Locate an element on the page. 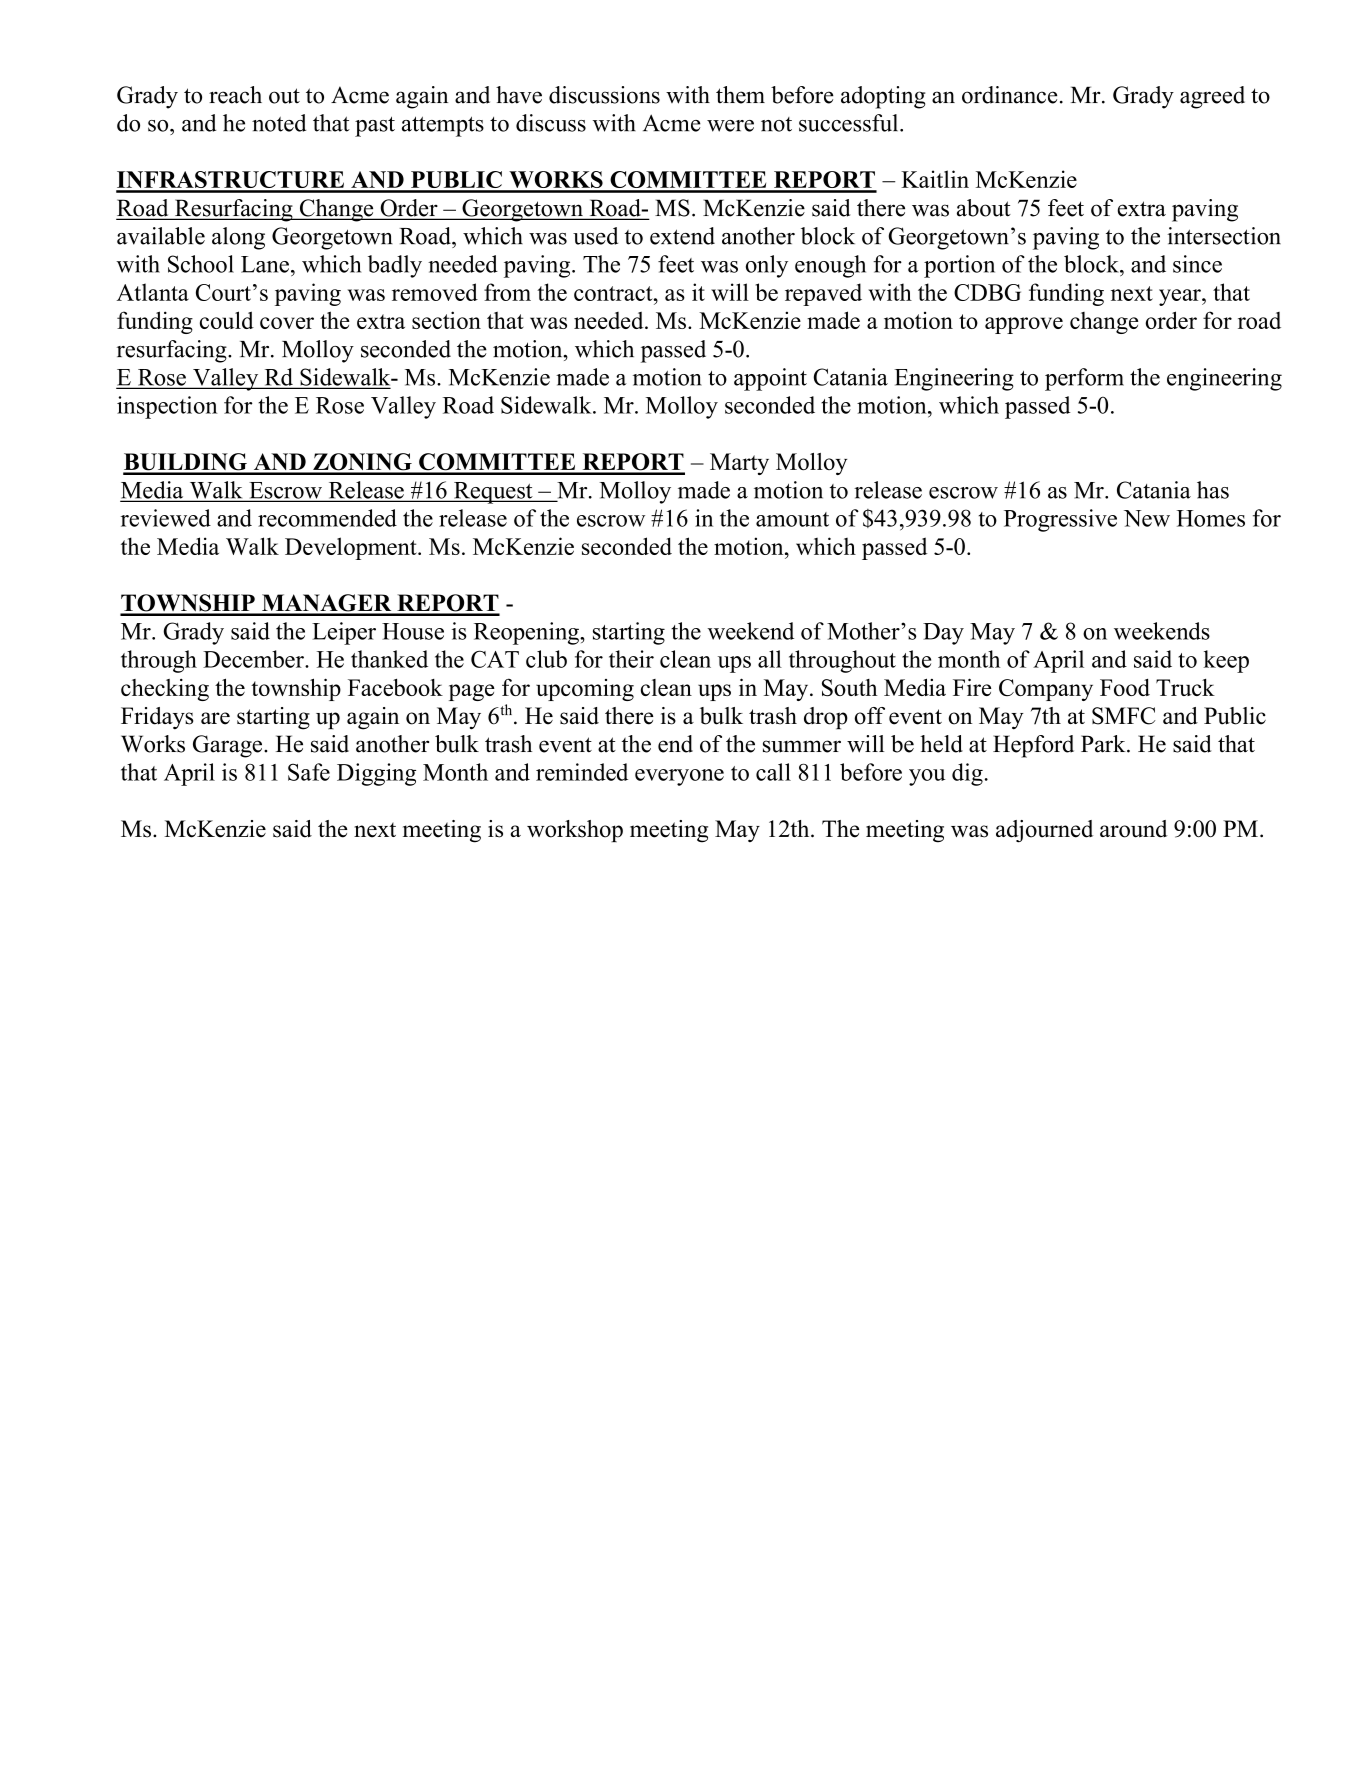 Image resolution: width=1365 pixels, height=1767 pixels. ordinance is located at coordinates (1009, 95).
